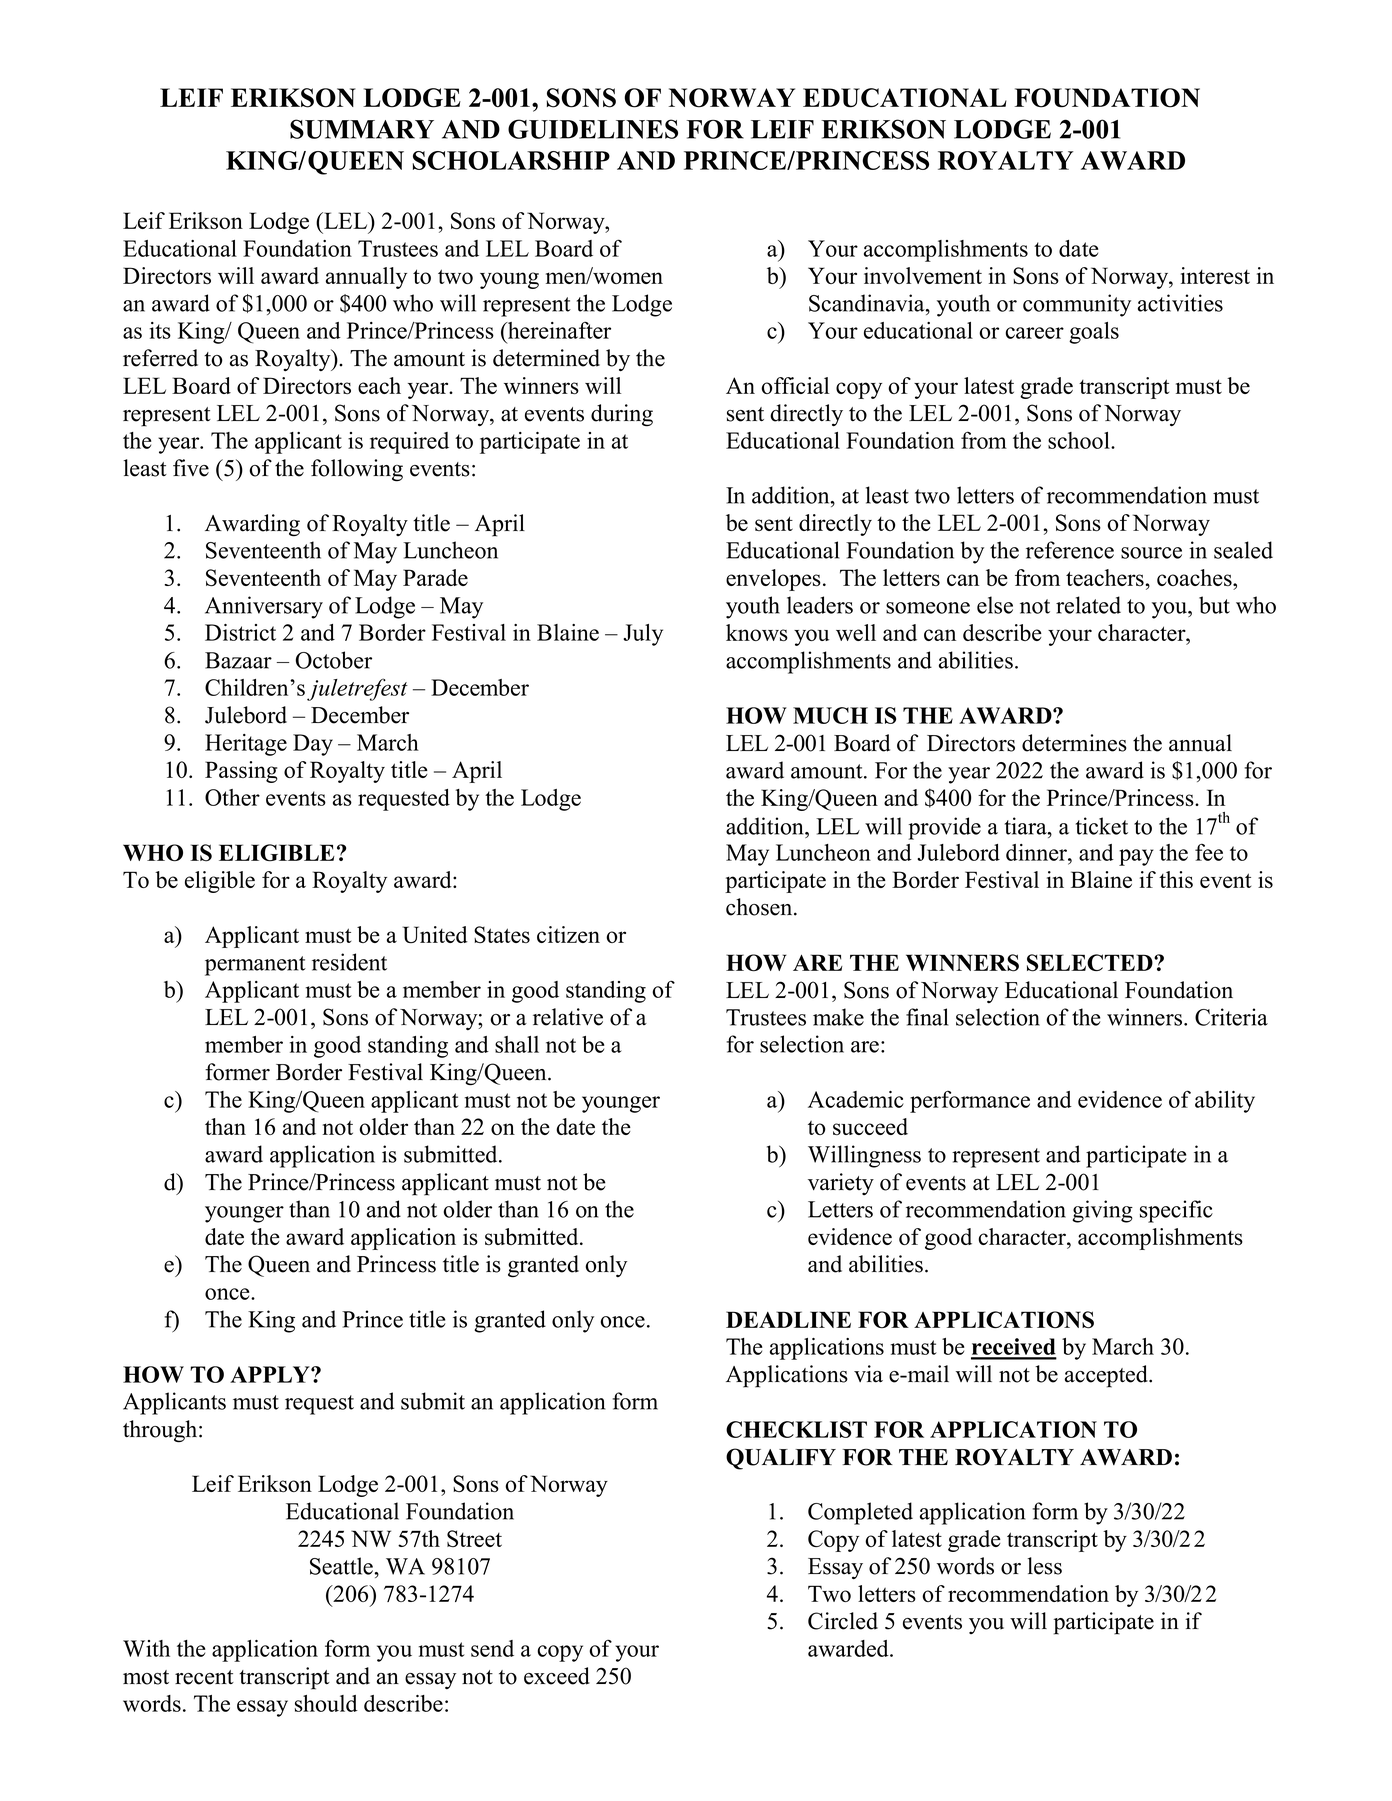 This document has width=1392, height=1801. I want to click on July, so click(643, 635).
